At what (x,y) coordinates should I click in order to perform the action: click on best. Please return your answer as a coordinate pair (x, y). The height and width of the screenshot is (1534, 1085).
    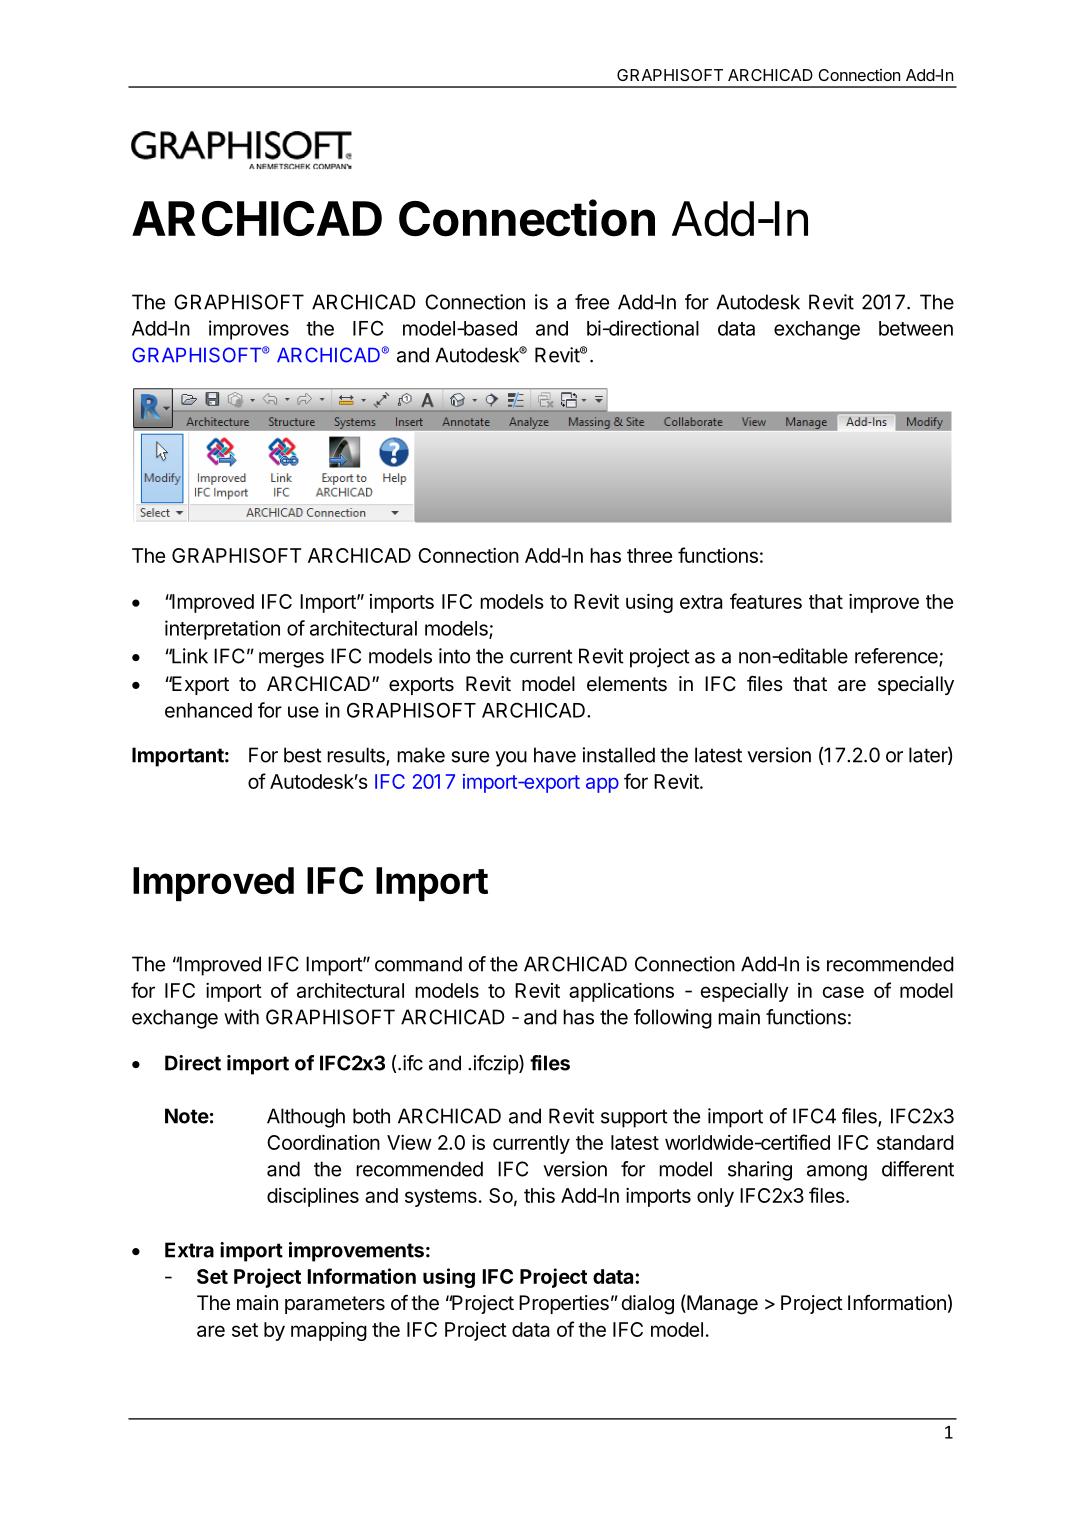
    Looking at the image, I should click on (303, 755).
